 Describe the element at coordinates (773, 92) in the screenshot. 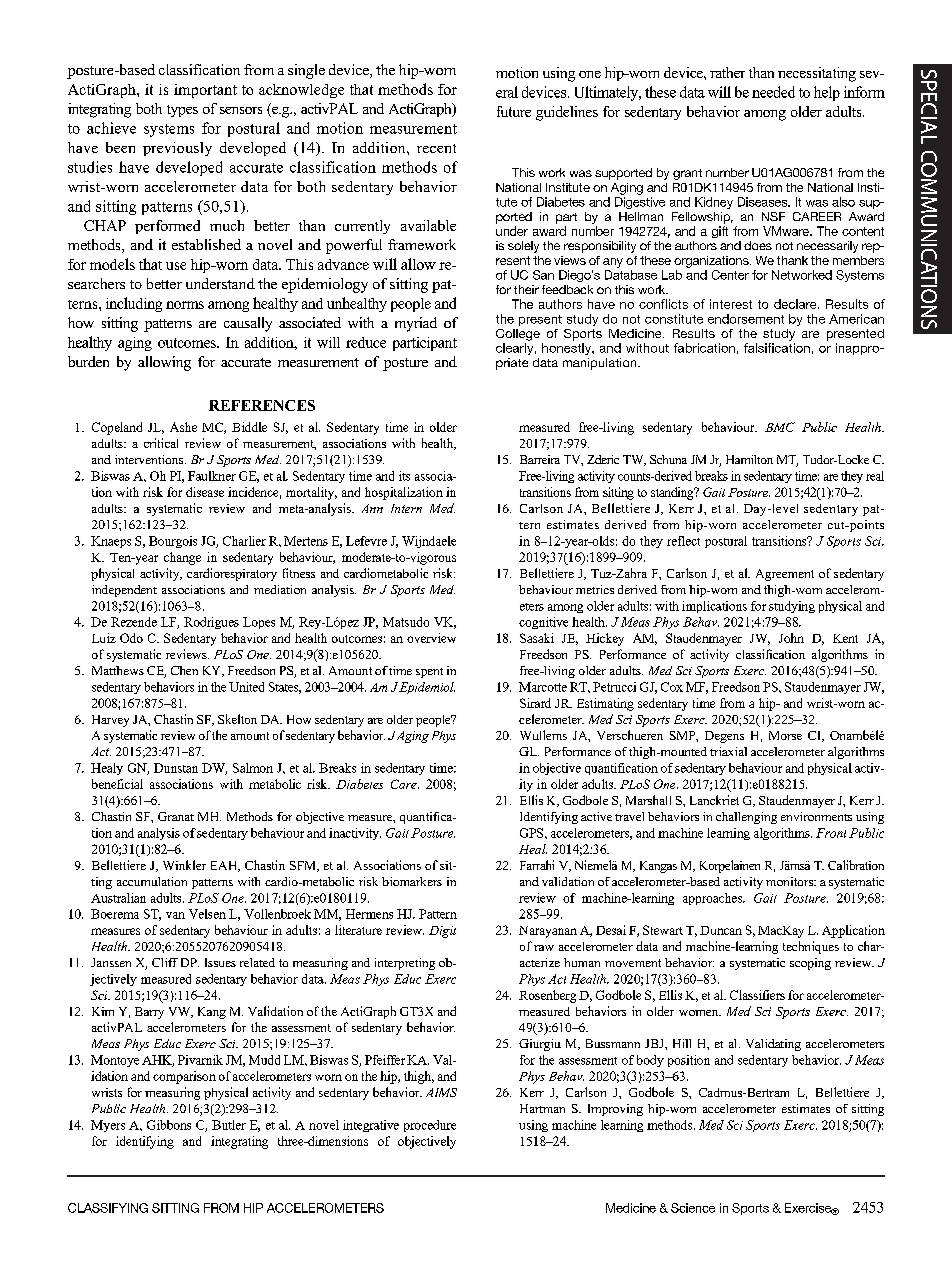

I see `needed` at that location.
